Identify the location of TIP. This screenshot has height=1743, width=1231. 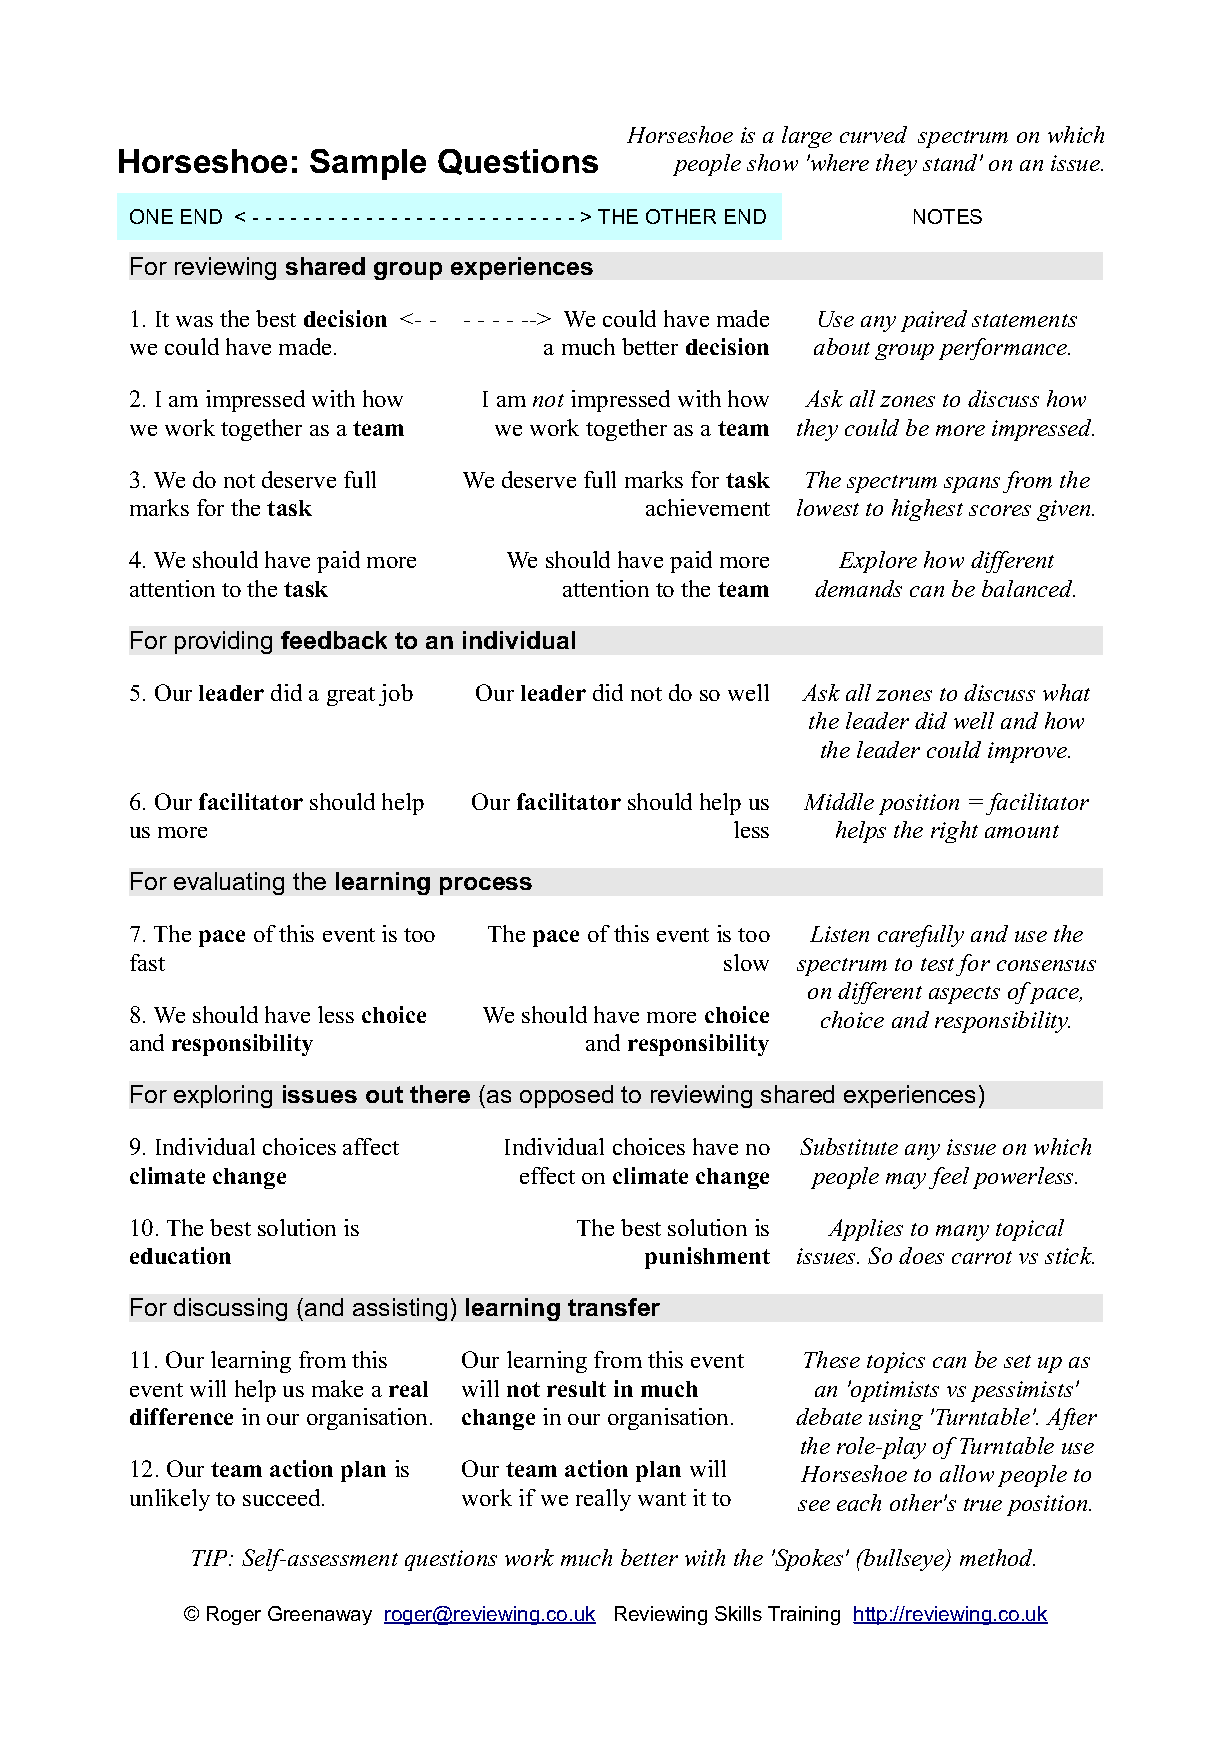
(211, 1558).
